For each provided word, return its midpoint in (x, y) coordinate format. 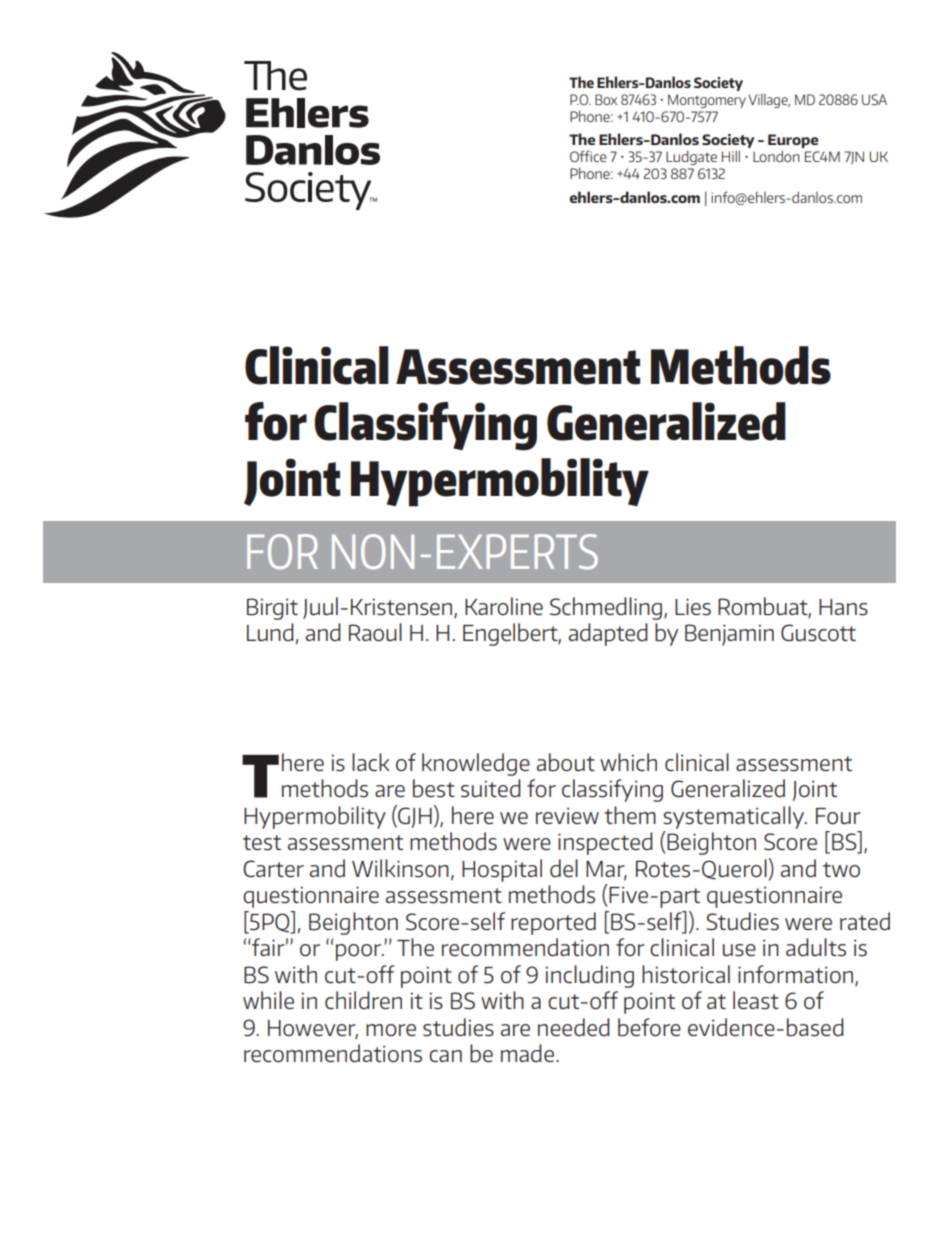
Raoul (375, 632)
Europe (793, 142)
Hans (843, 607)
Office (588, 156)
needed (574, 1027)
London (776, 156)
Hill (731, 156)
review (567, 815)
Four (838, 816)
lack (371, 762)
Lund (270, 632)
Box (606, 99)
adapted (608, 634)
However (313, 1029)
